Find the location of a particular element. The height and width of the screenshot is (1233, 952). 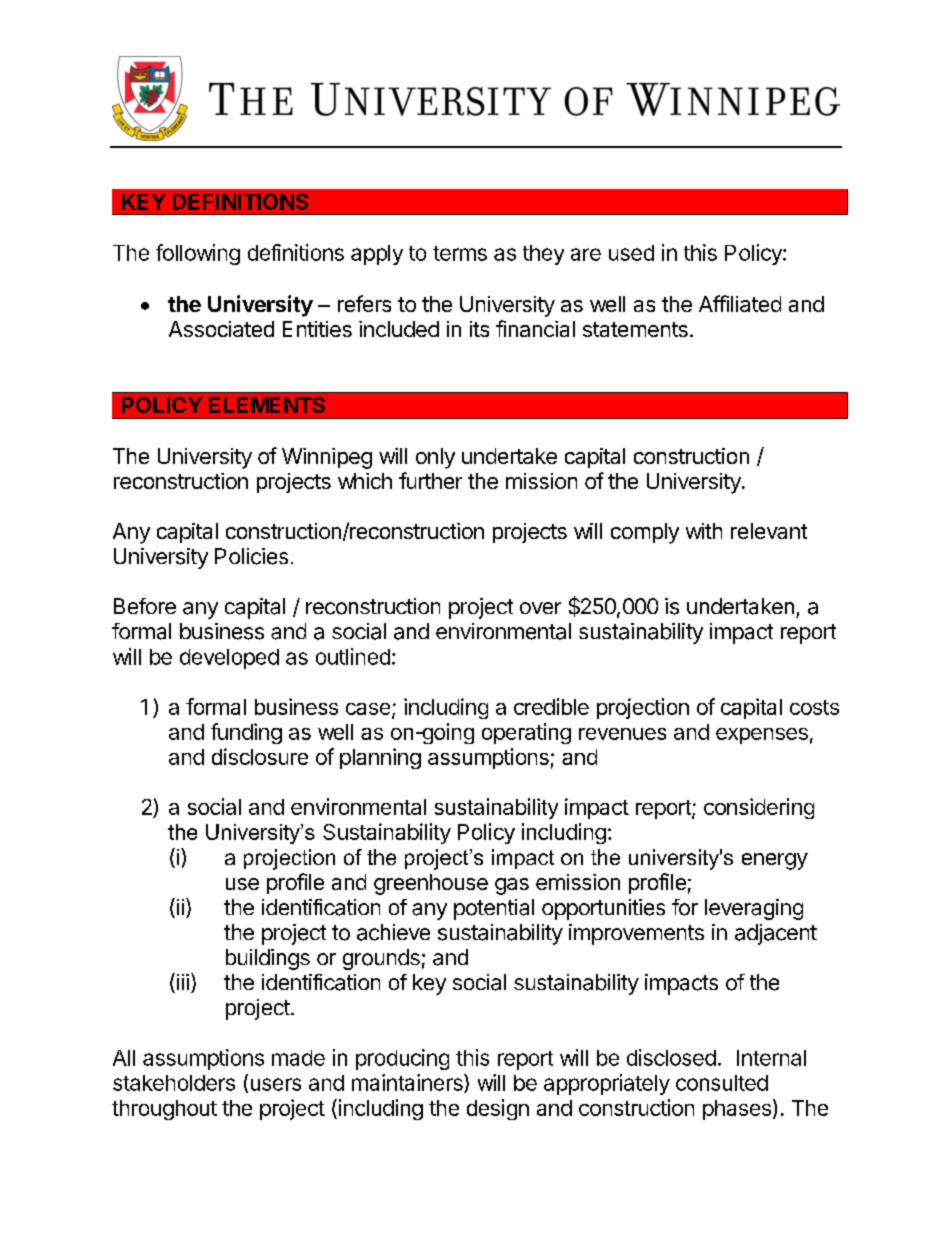

stakeholders is located at coordinates (174, 1083).
